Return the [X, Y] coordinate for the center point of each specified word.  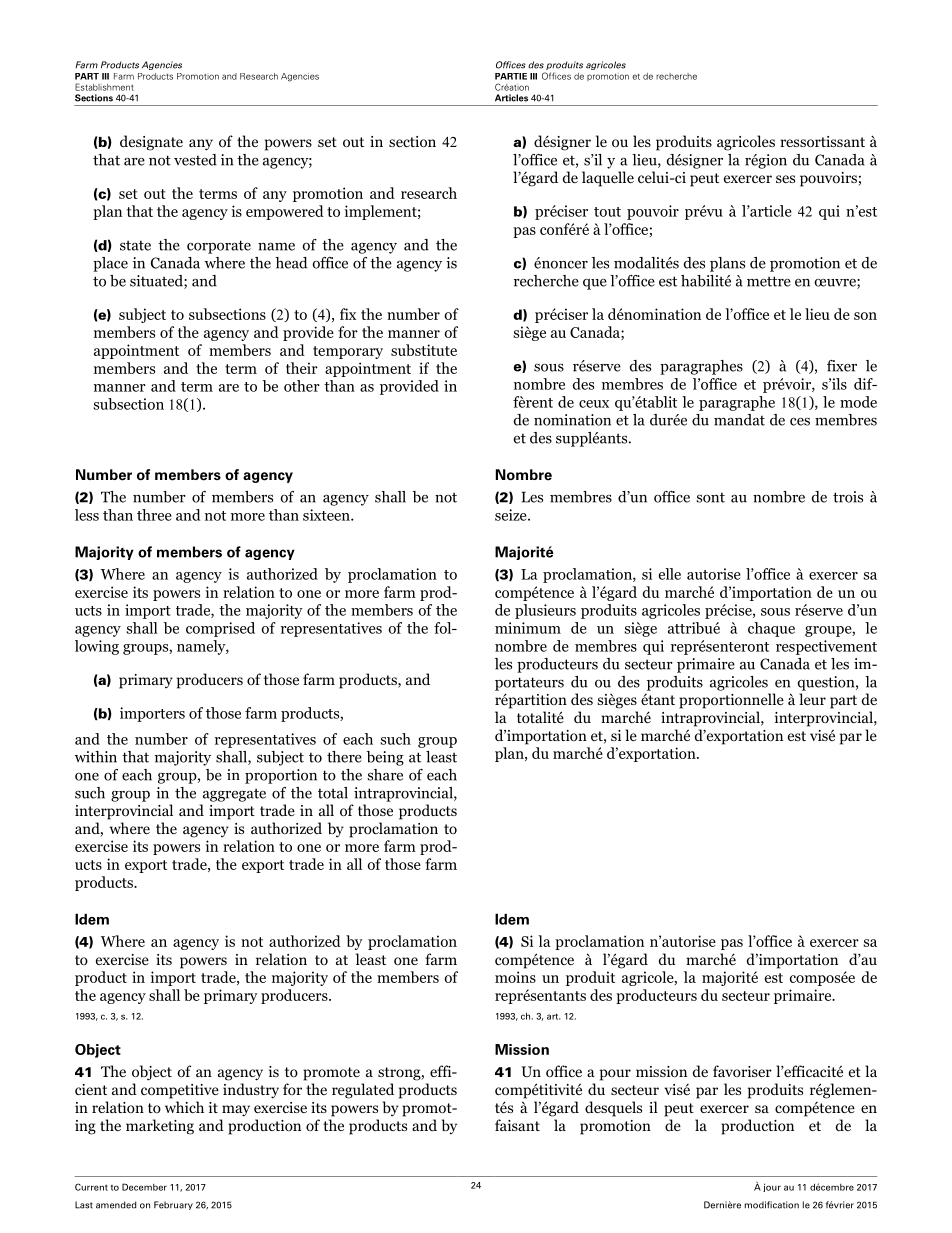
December [144, 1187]
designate [151, 143]
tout [607, 212]
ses [785, 179]
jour [772, 1187]
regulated [363, 1091]
